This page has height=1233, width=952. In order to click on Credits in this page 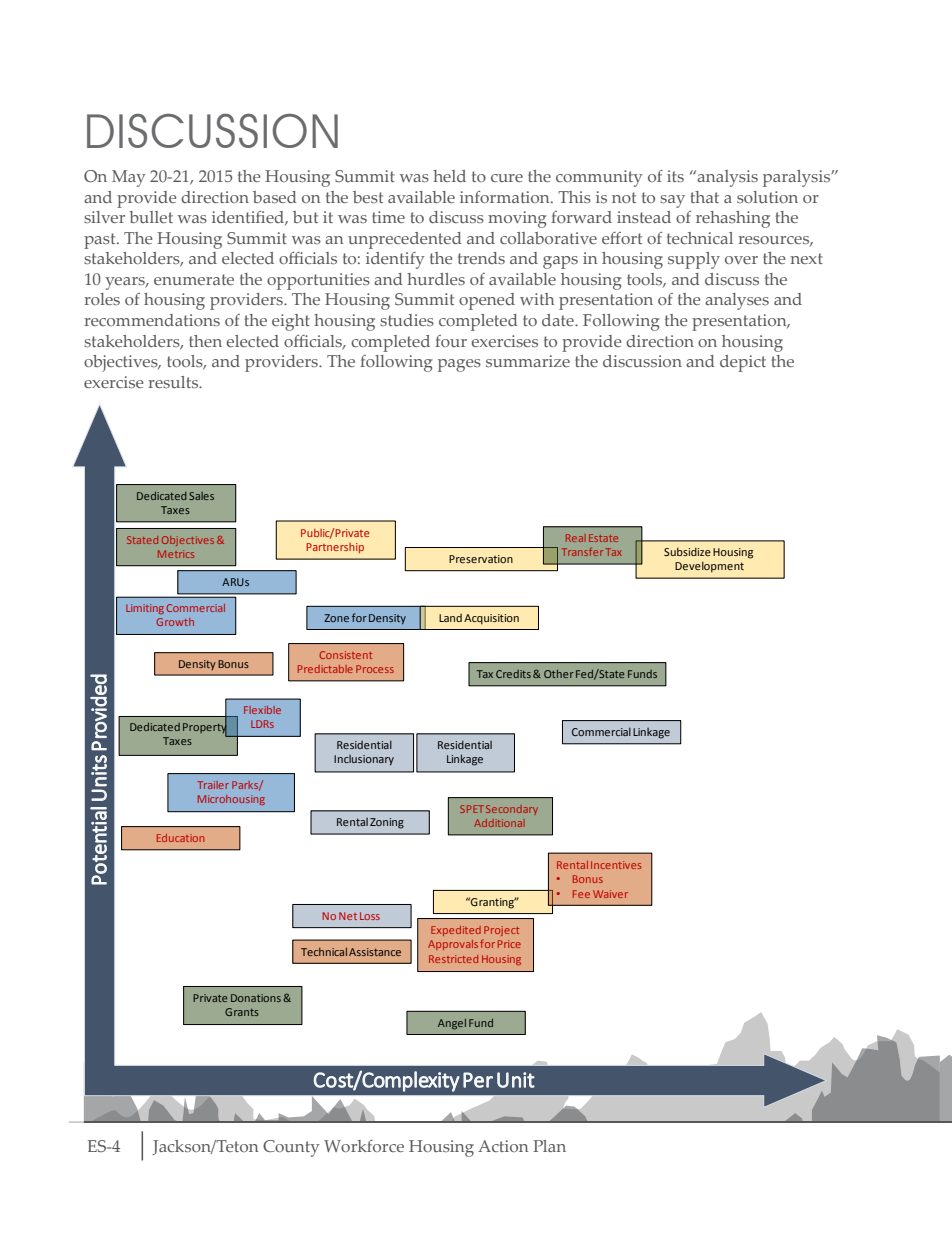, I will do `click(513, 674)`.
